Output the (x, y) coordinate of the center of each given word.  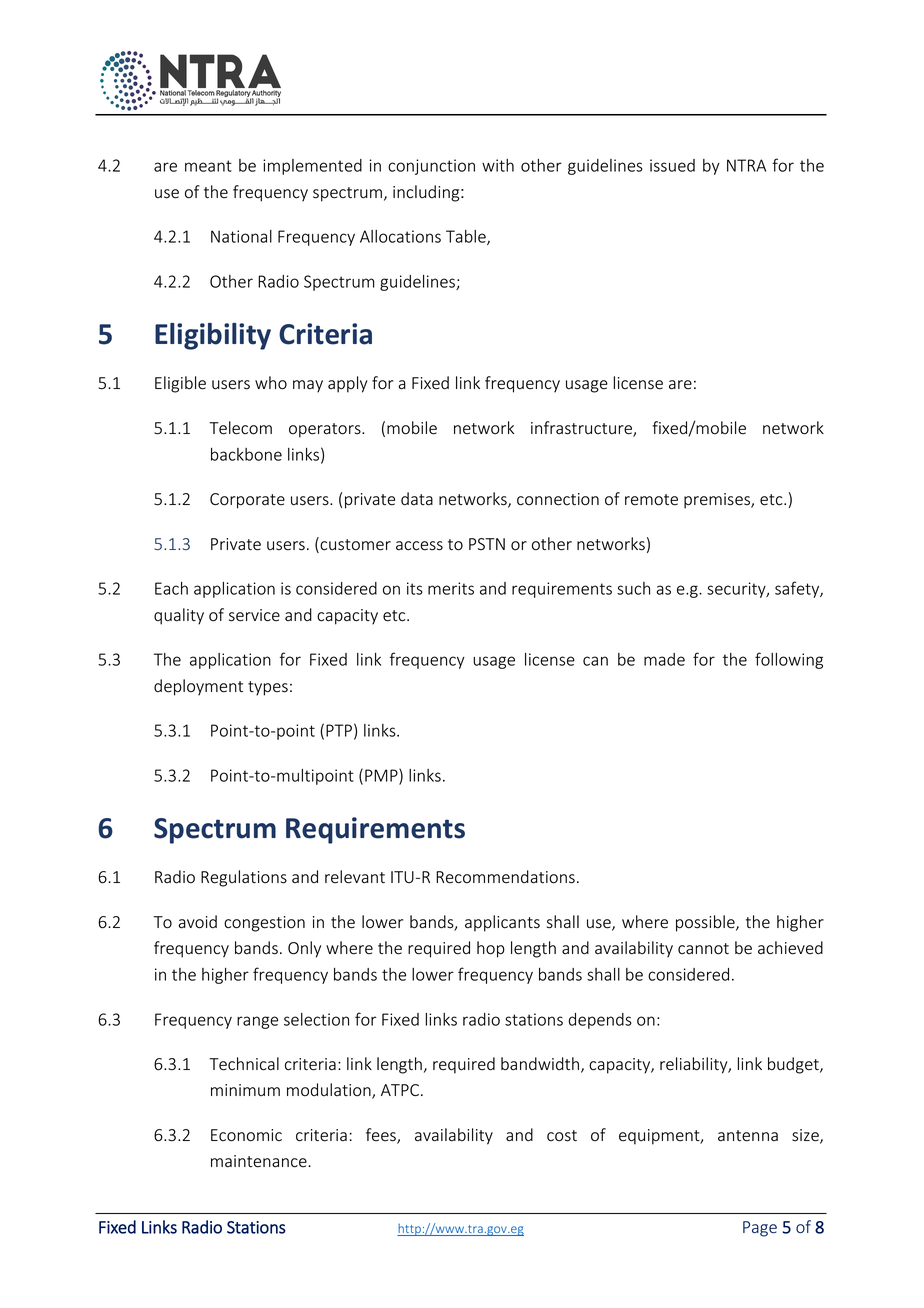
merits (451, 588)
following (789, 660)
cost (562, 1136)
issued (672, 165)
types (268, 688)
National (241, 236)
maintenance (260, 1161)
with (498, 165)
